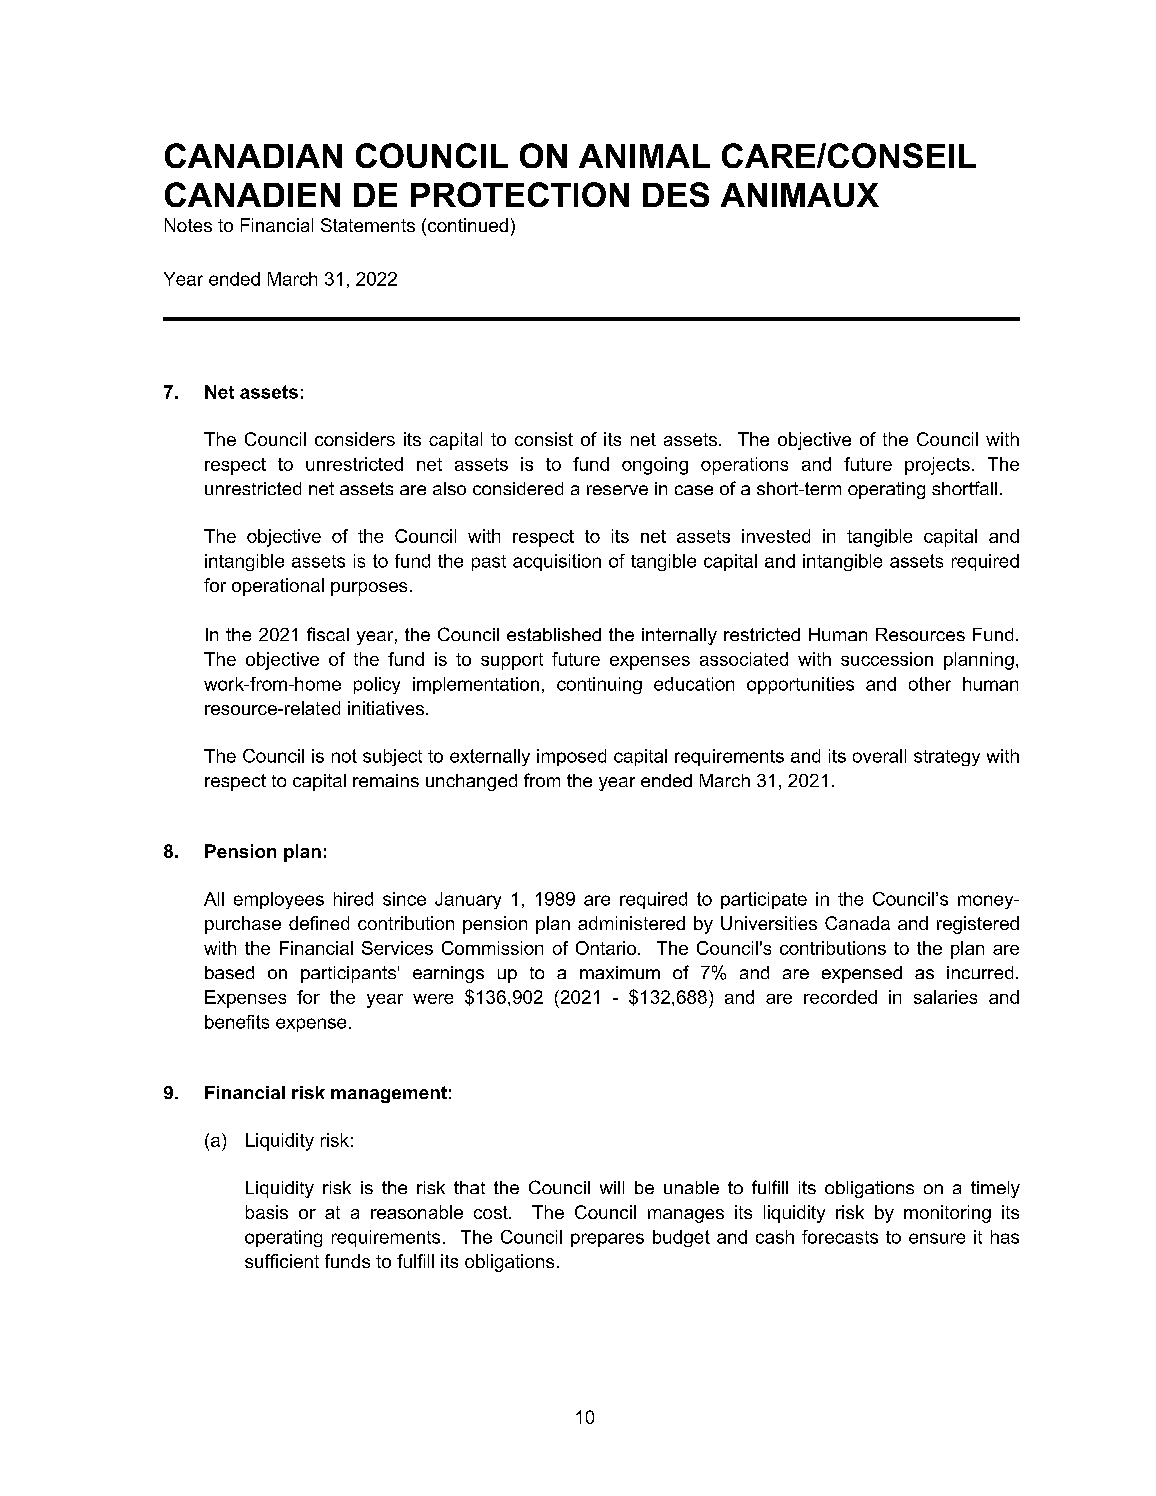 The image size is (1156, 1496). I want to click on policy, so click(377, 685).
